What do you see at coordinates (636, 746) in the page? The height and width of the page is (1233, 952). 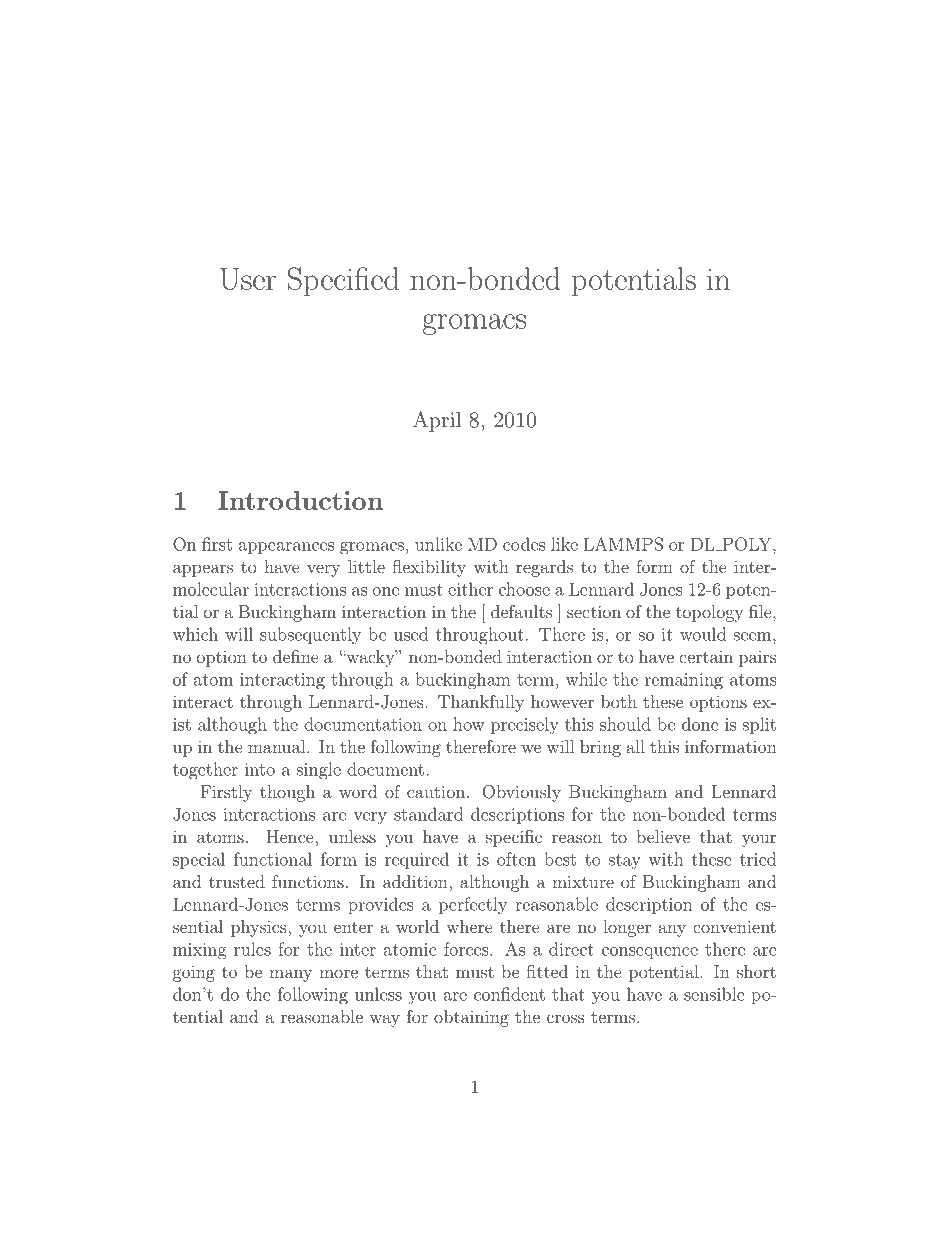 I see `all` at bounding box center [636, 746].
